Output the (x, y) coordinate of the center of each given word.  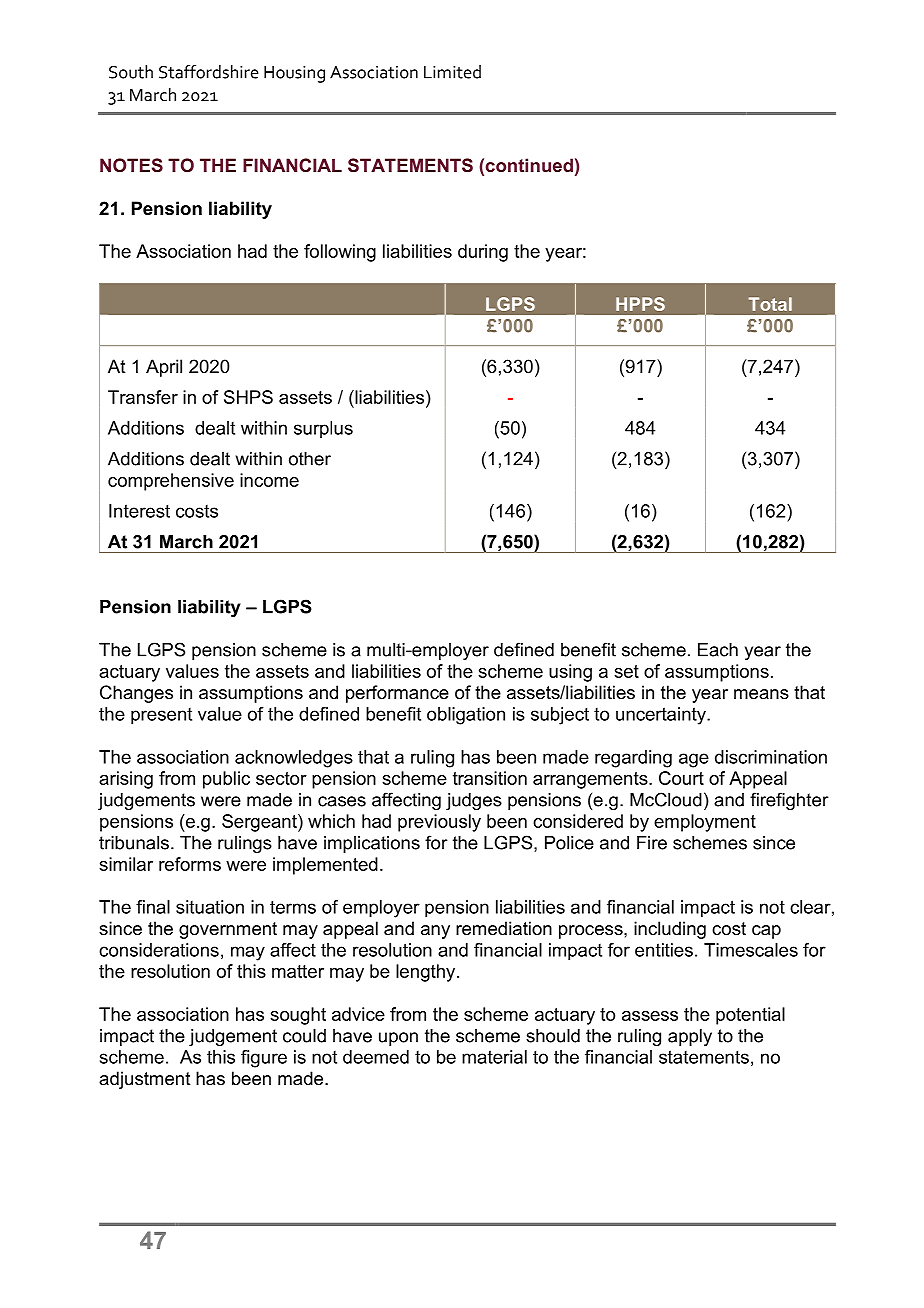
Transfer (143, 397)
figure (264, 1059)
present (161, 716)
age (694, 760)
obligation (466, 716)
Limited (452, 72)
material (494, 1057)
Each (718, 650)
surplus (323, 429)
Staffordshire (209, 72)
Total (770, 304)
